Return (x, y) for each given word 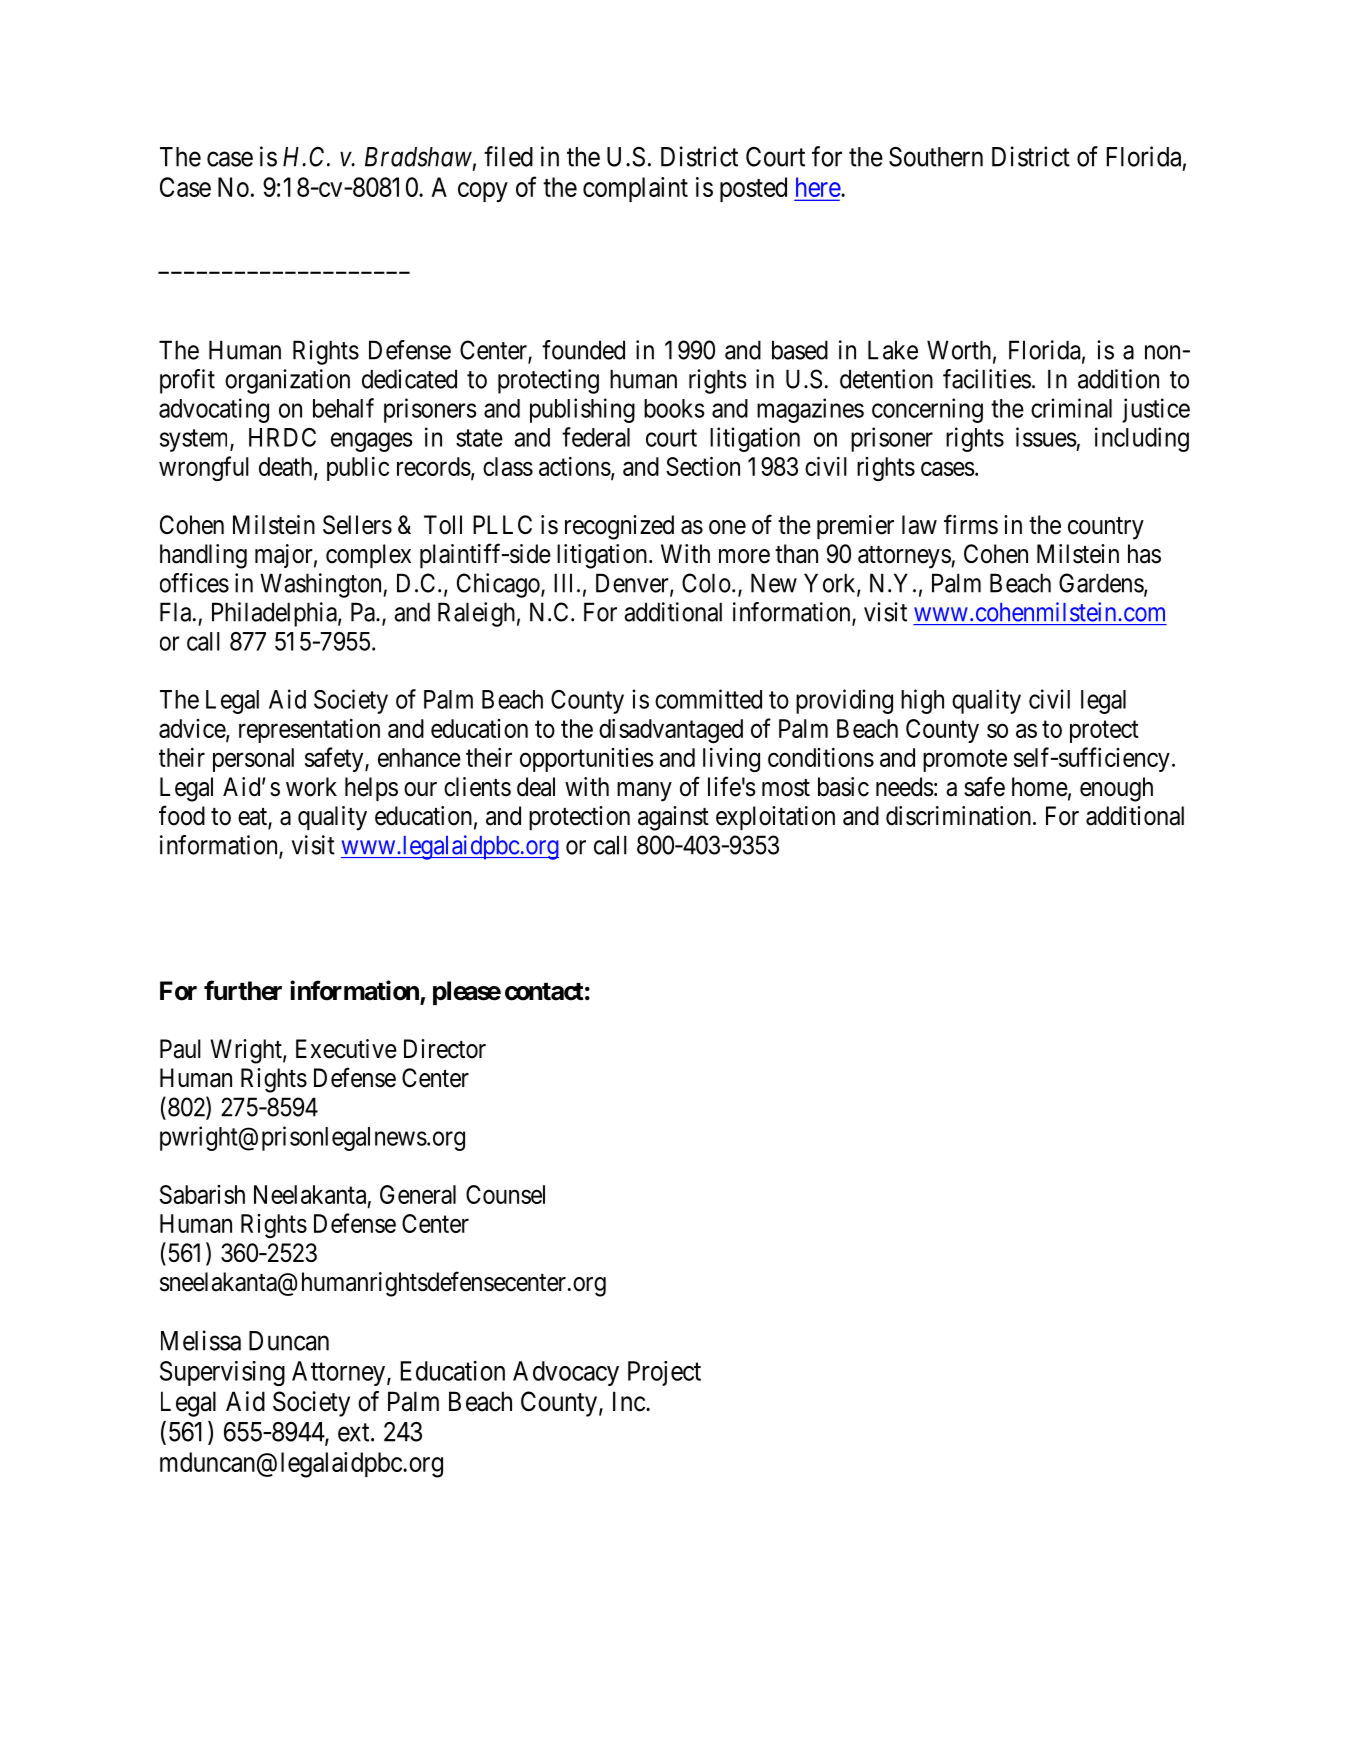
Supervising (222, 1373)
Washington (322, 585)
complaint (635, 189)
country (1106, 528)
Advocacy (566, 1373)
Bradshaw (418, 157)
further (243, 990)
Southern (936, 157)
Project (664, 1373)
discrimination (958, 816)
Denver (633, 584)
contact (544, 992)
